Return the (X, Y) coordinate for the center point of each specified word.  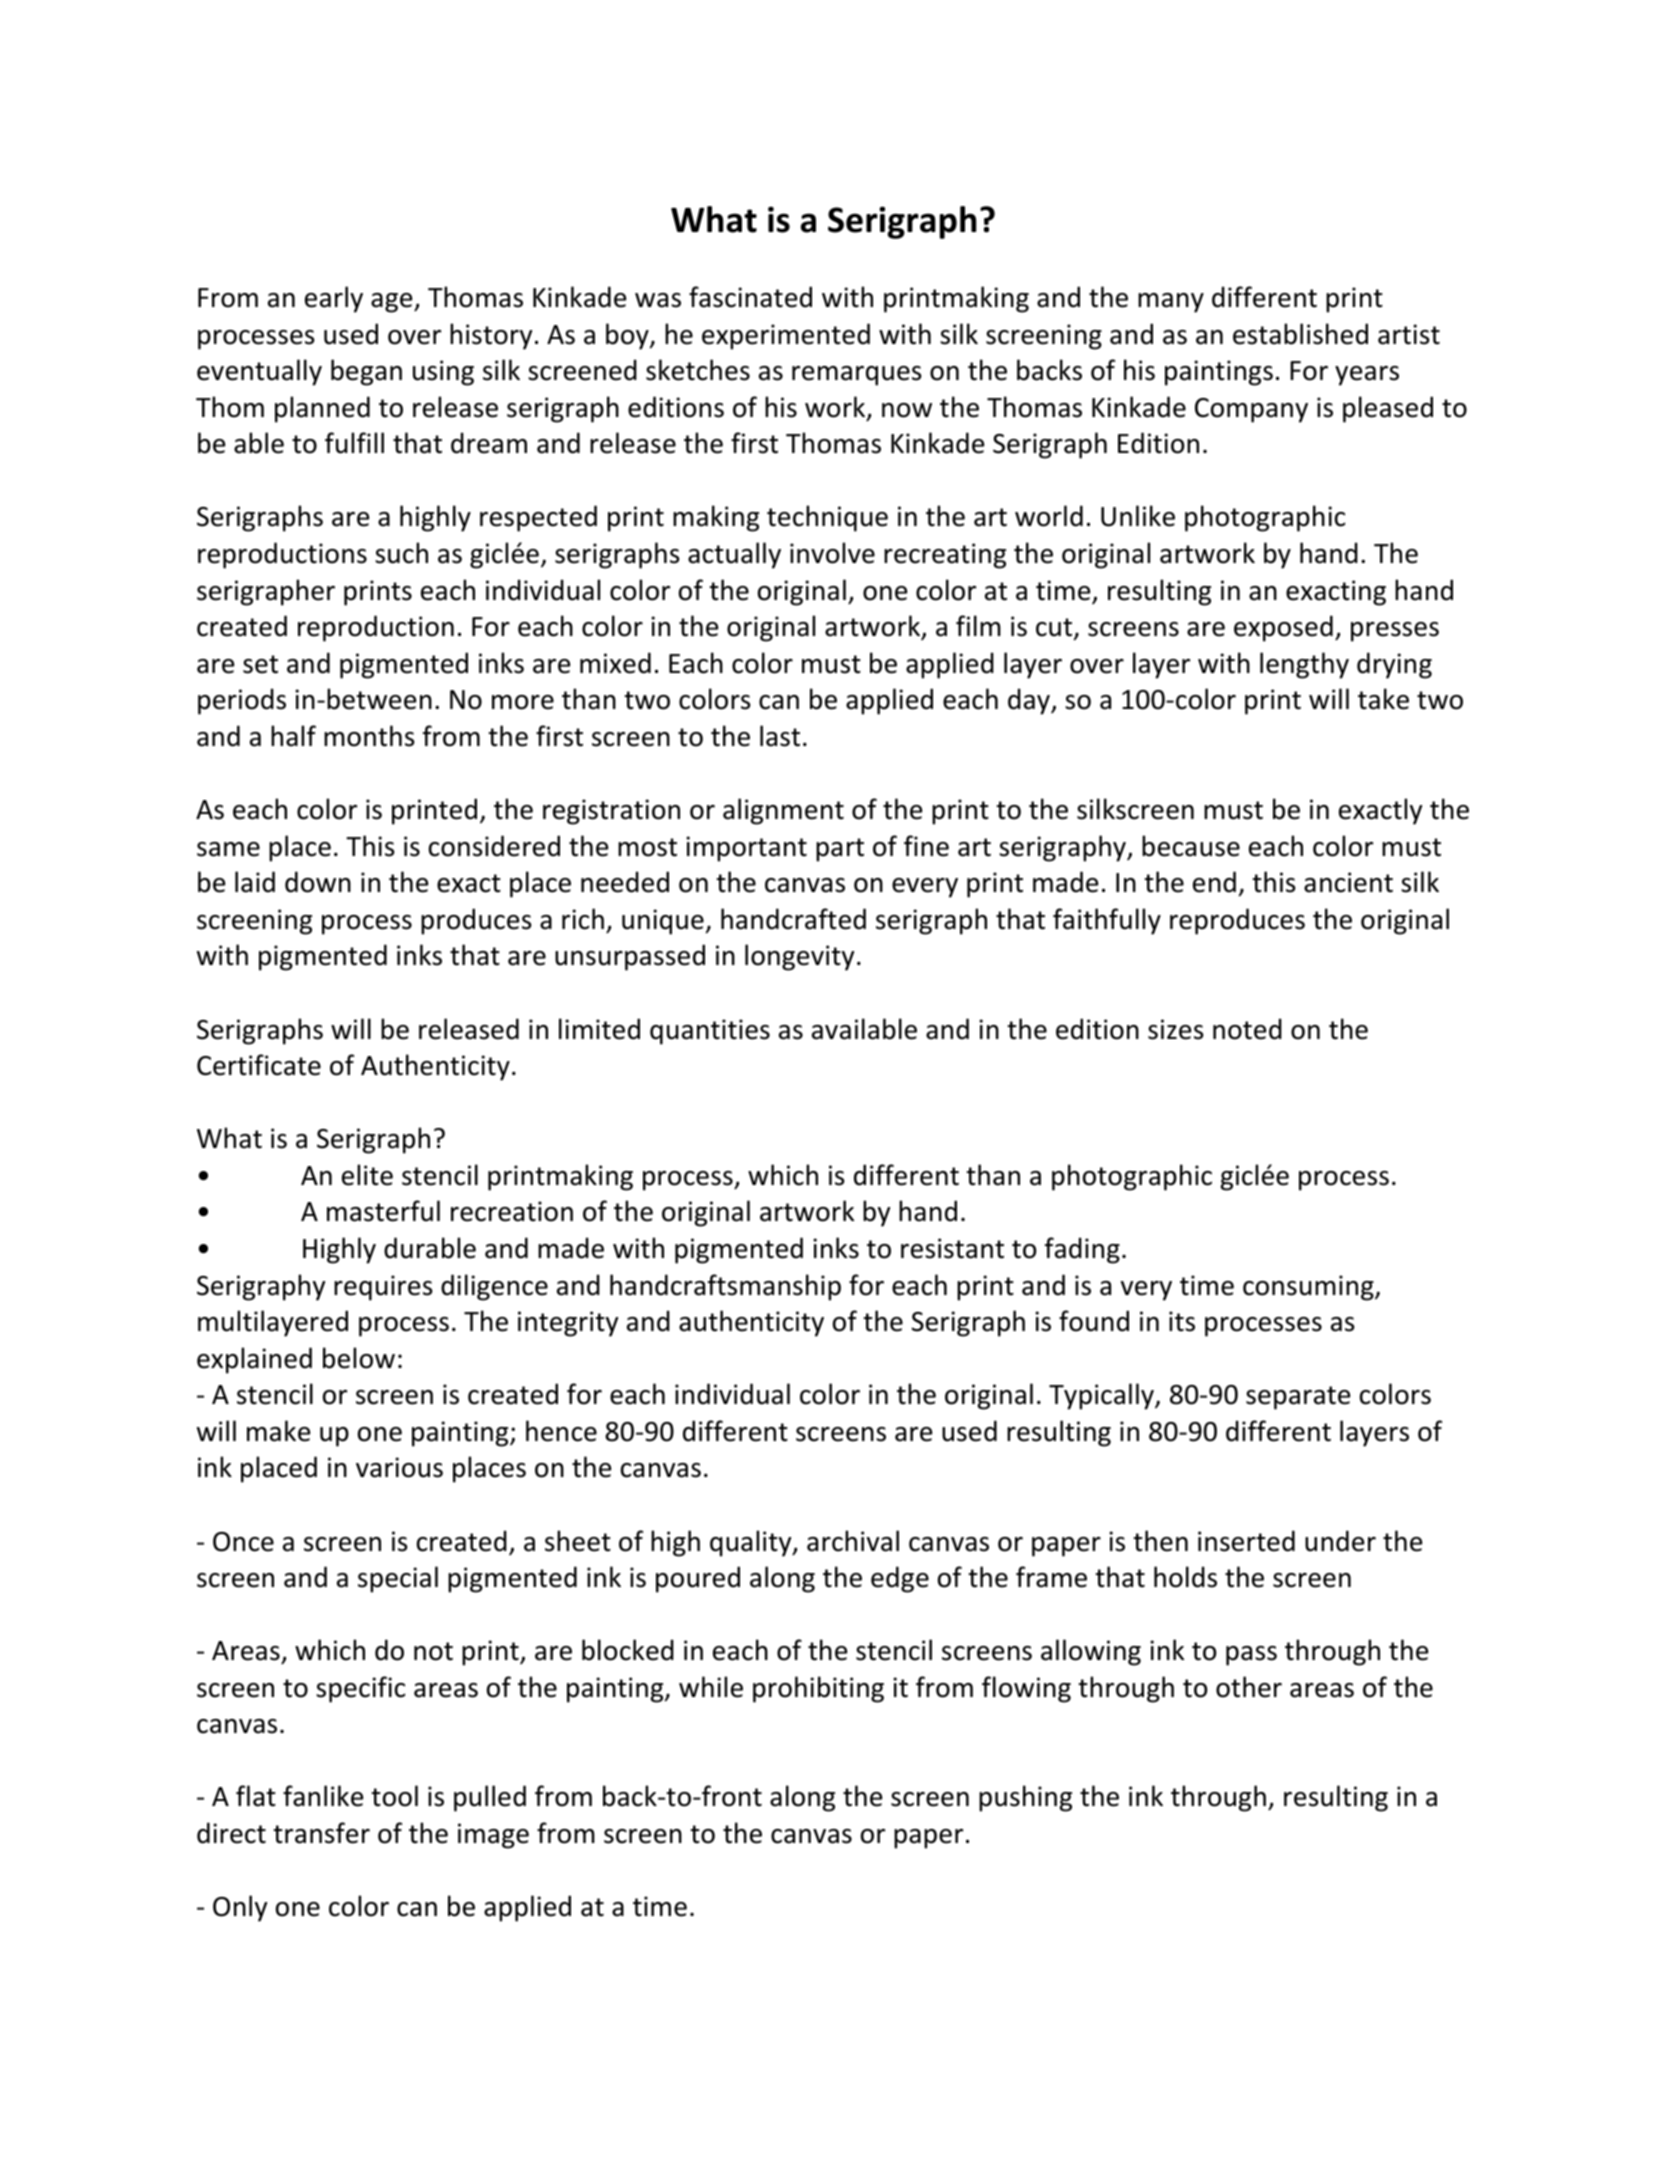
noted (1247, 1029)
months (369, 736)
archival (853, 1541)
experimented (786, 336)
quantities (710, 1032)
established (1300, 334)
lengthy (1304, 665)
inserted (1246, 1541)
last (780, 736)
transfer (321, 1833)
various (399, 1467)
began (366, 372)
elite (367, 1175)
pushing (1025, 1798)
